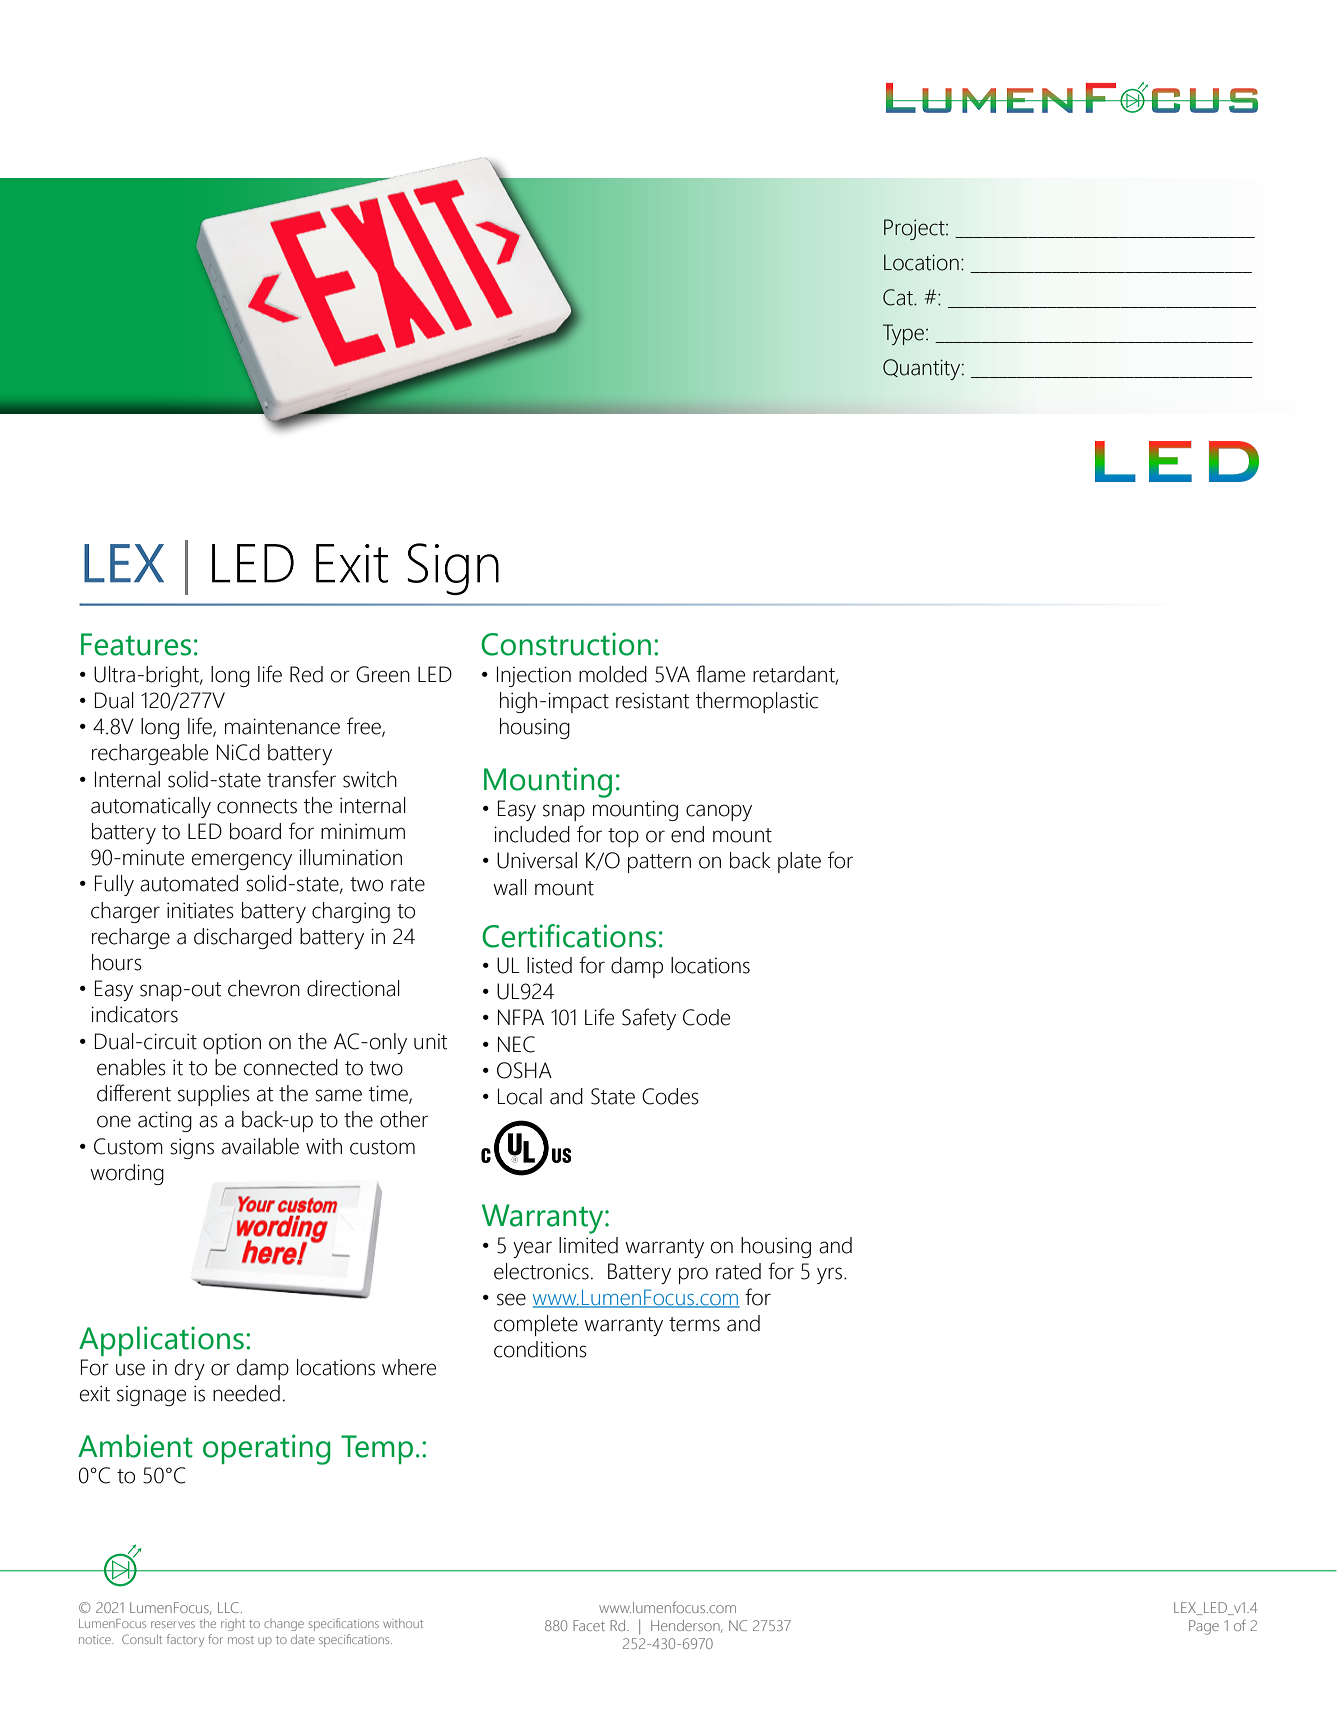 The image size is (1337, 1730). What do you see at coordinates (243, 938) in the screenshot?
I see `discharged` at bounding box center [243, 938].
